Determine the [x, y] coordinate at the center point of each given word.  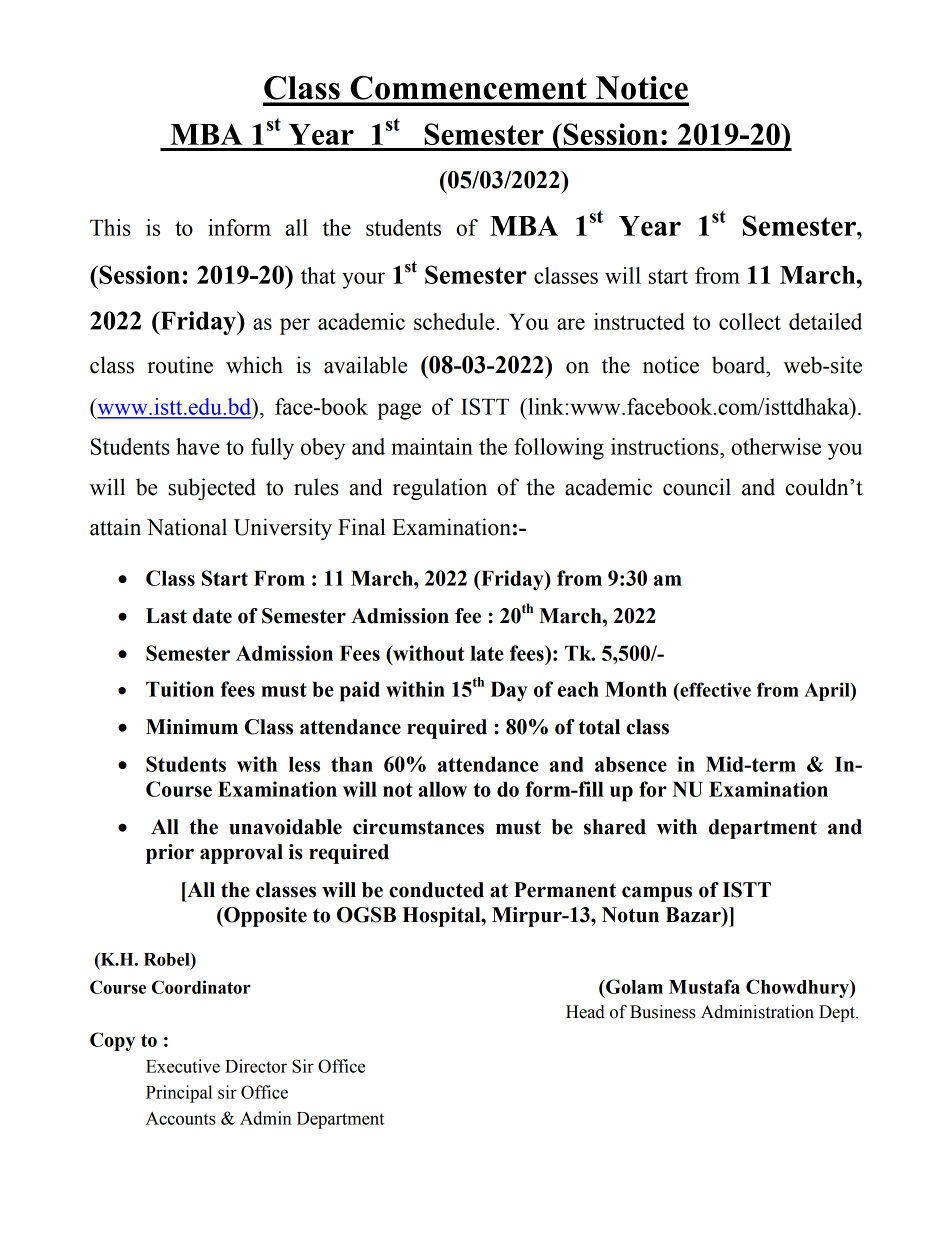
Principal [179, 1094]
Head [585, 1012]
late [487, 653]
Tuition [180, 689]
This [110, 227]
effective [714, 689]
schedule [454, 321]
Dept [838, 1013]
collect [750, 321]
